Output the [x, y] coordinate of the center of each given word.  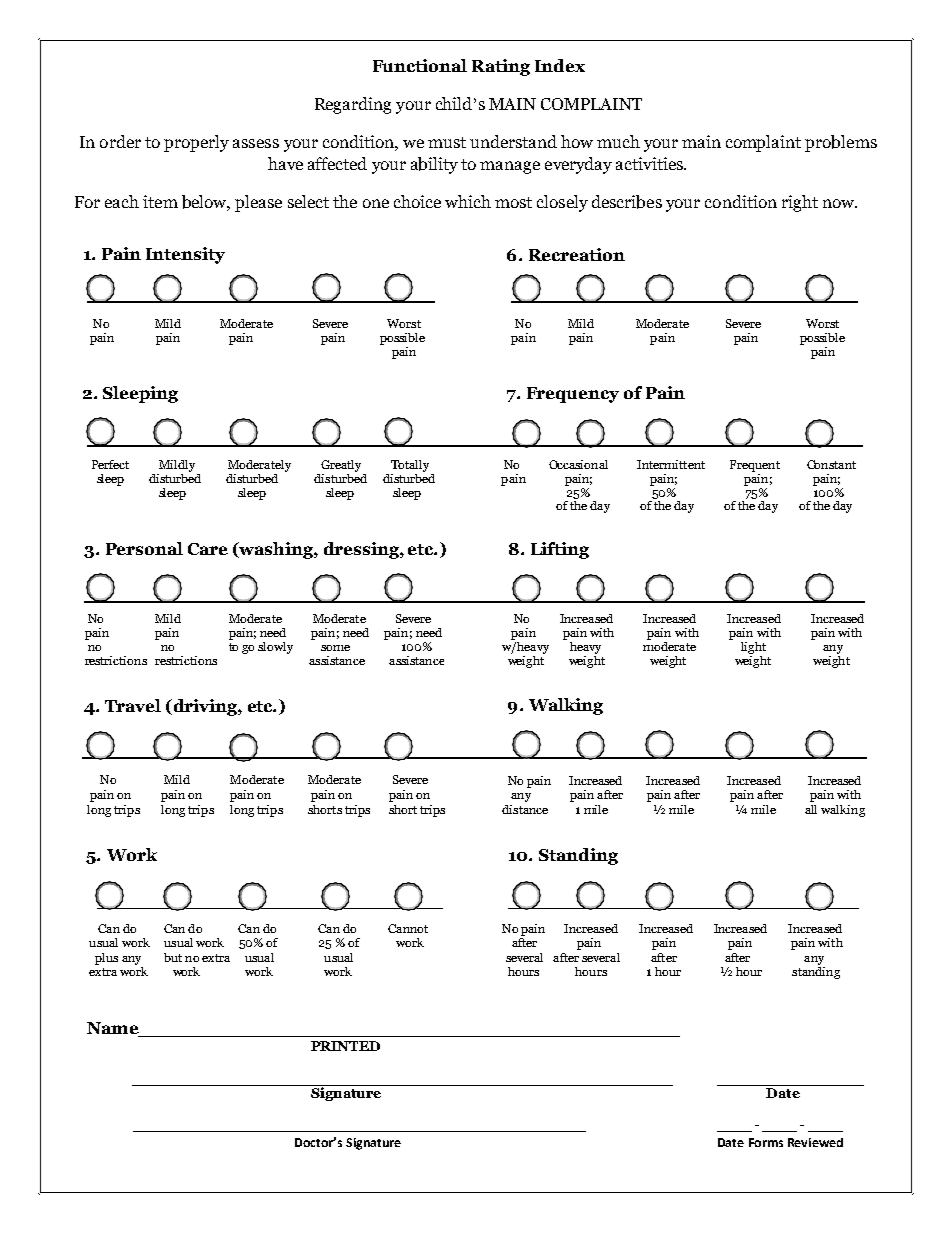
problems [841, 143]
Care [208, 549]
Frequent [755, 466]
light [753, 648]
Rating [501, 67]
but [173, 957]
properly [196, 143]
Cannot [408, 928]
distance [525, 809]
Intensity [185, 255]
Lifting [560, 550]
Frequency [573, 395]
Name [114, 1029]
